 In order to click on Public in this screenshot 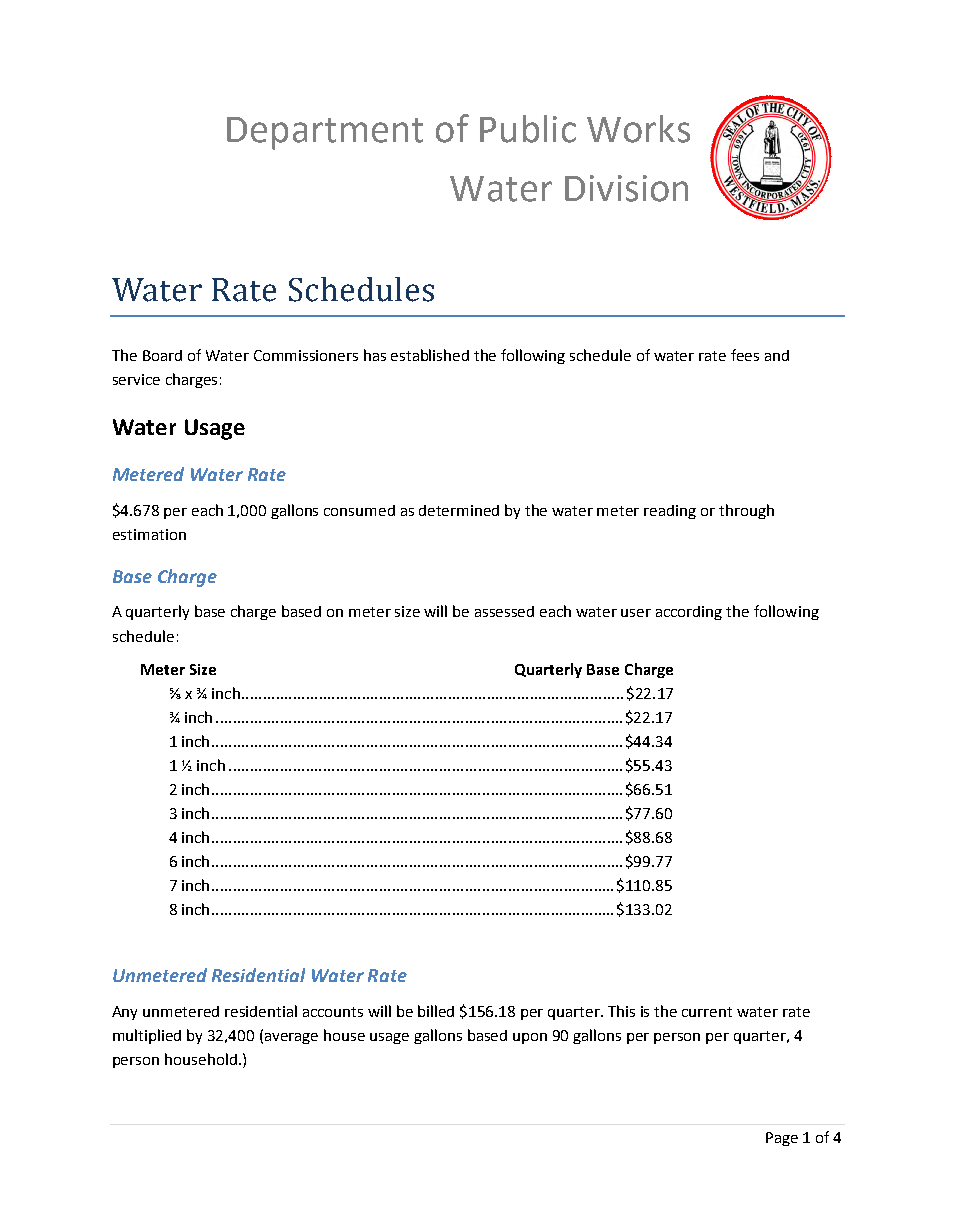, I will do `click(528, 129)`.
